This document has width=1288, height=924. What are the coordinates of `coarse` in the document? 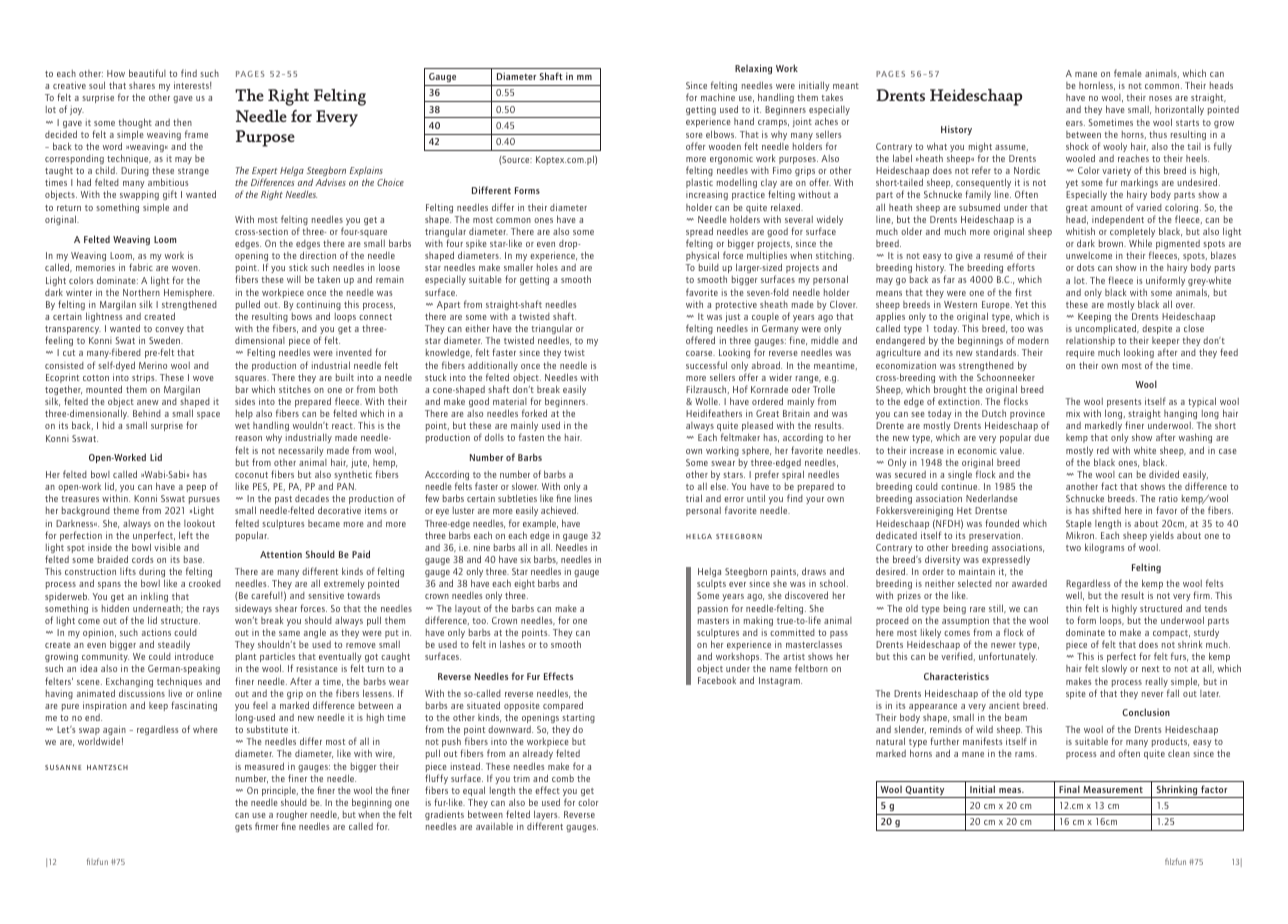 It's located at (700, 353).
